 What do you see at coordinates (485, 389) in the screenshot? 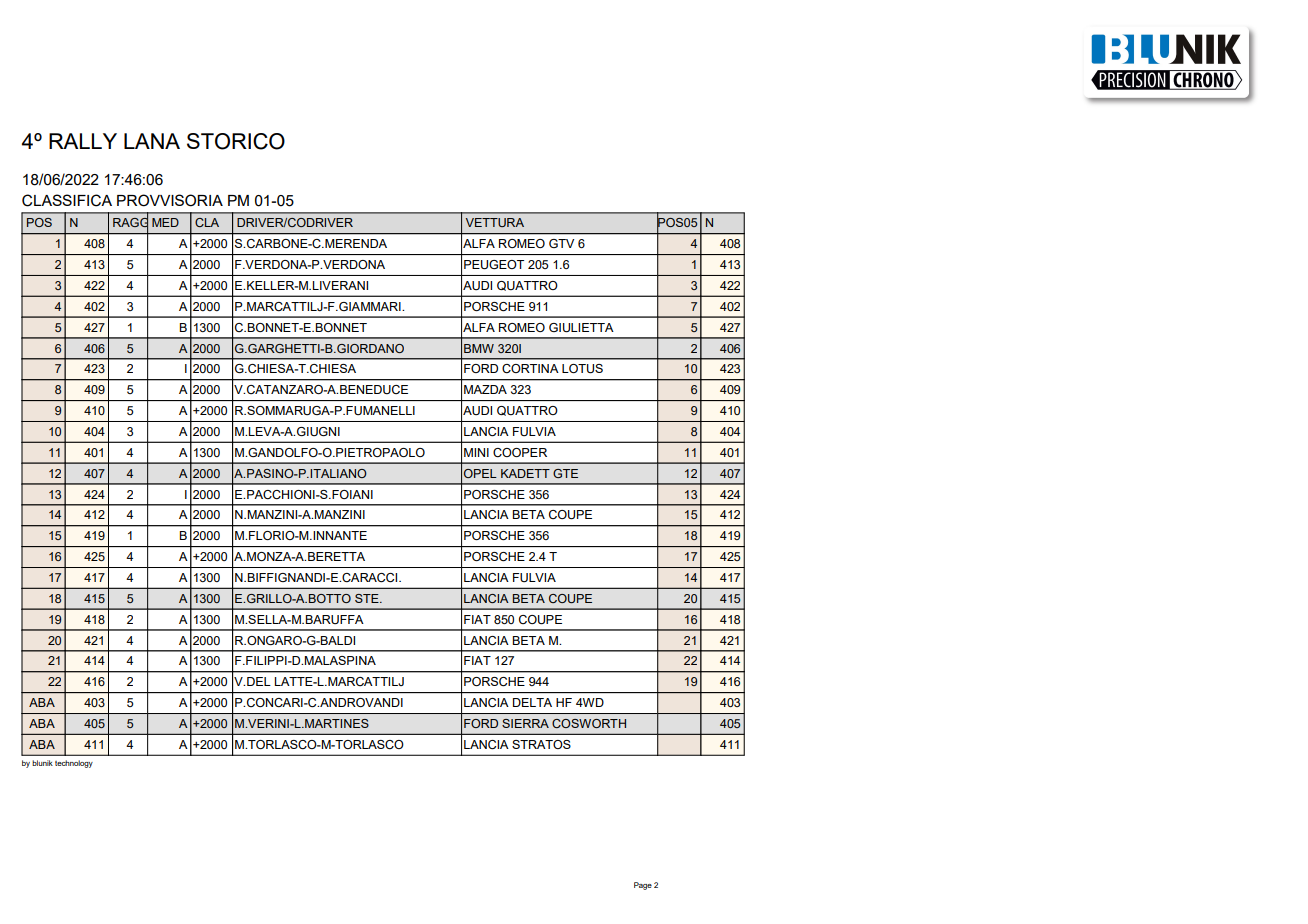
I see `MAZDA` at bounding box center [485, 389].
